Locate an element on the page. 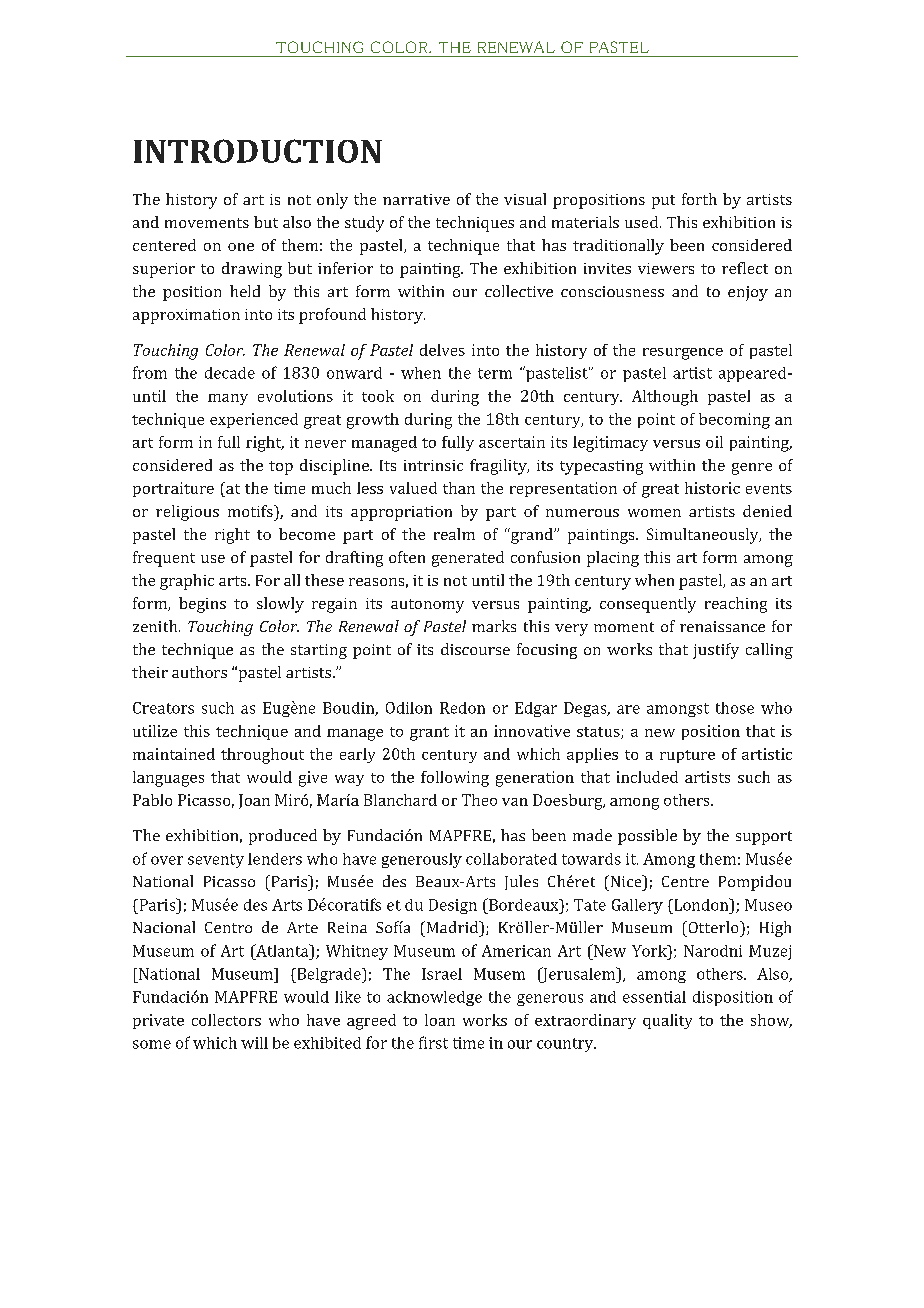  seventy is located at coordinates (216, 861).
